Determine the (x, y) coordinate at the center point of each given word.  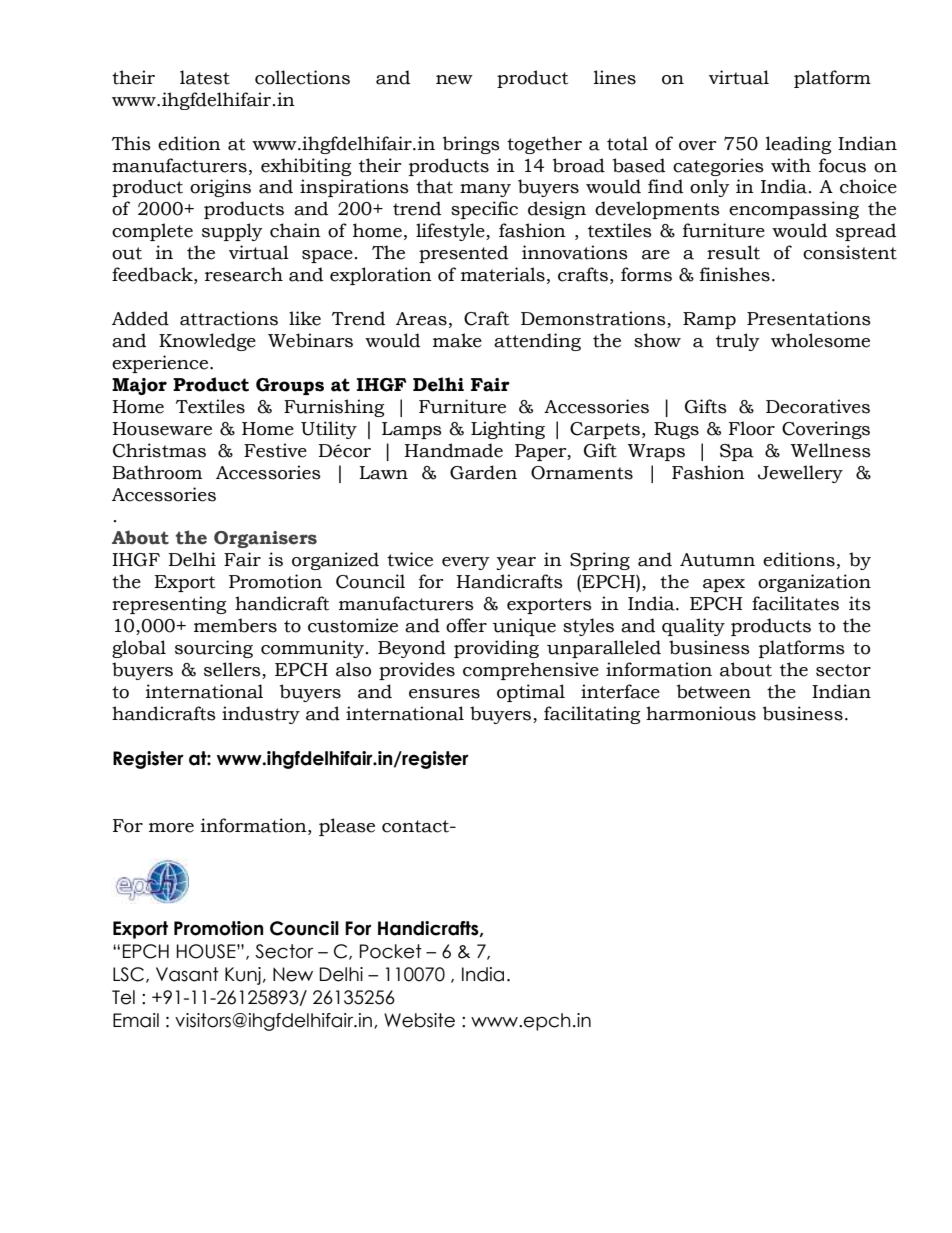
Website (419, 1020)
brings (471, 145)
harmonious (701, 713)
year (516, 563)
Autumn (717, 560)
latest (205, 77)
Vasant (187, 974)
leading (798, 145)
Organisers (265, 539)
